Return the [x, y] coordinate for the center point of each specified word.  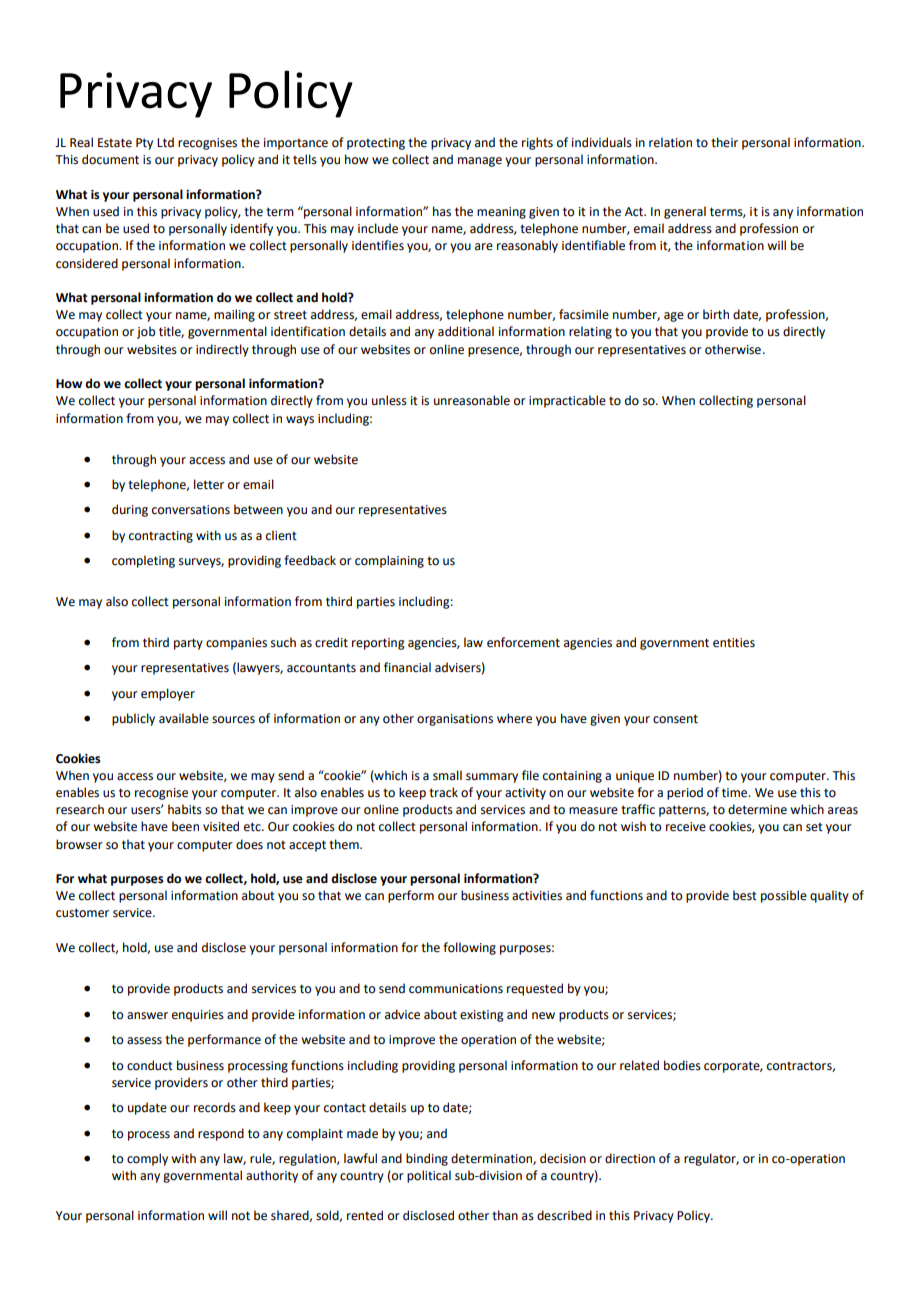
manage [480, 162]
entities [734, 643]
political [429, 1176]
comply [147, 1159]
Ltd [165, 142]
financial [407, 667]
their [724, 142]
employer [168, 694]
